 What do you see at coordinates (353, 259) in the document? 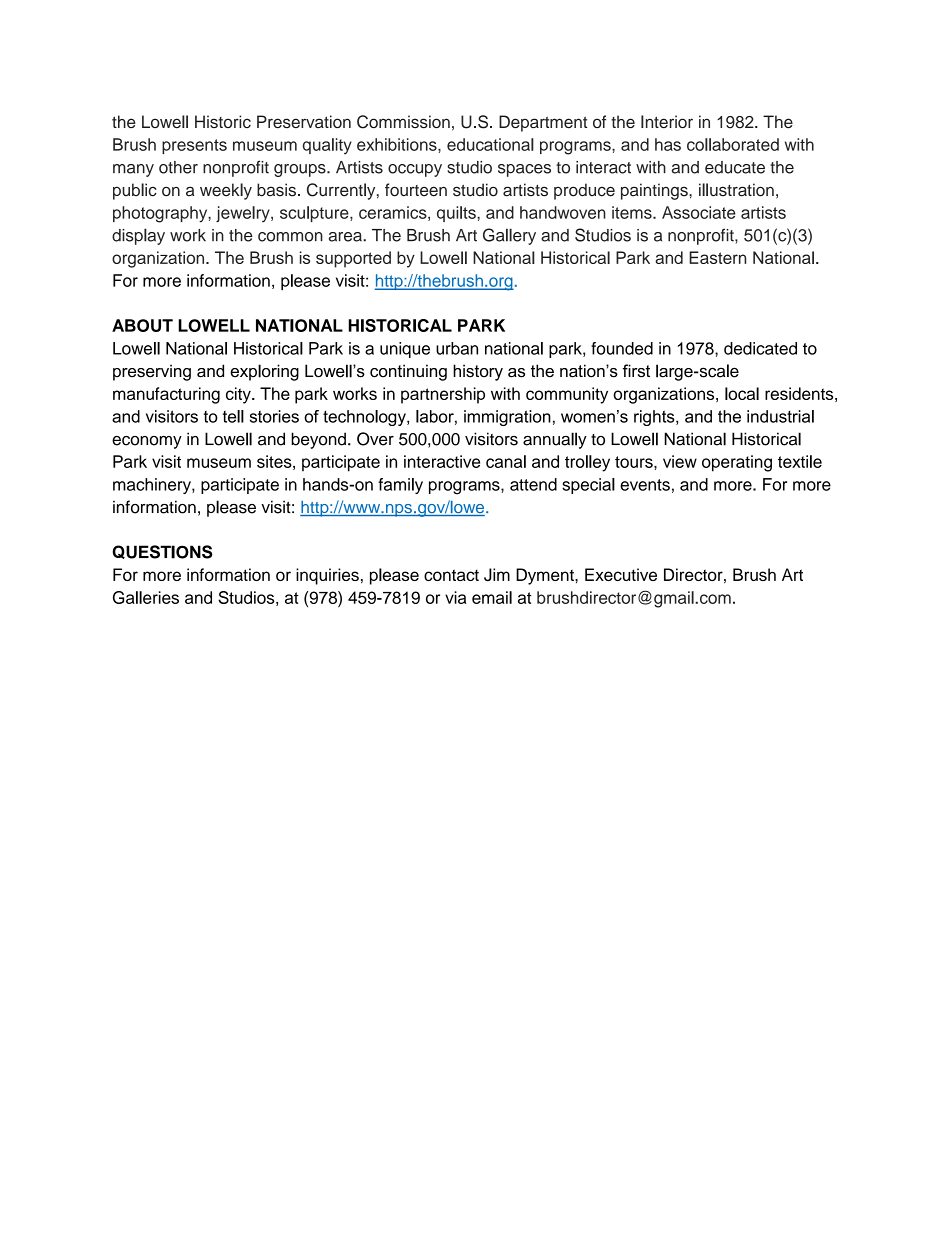
I see `supported` at bounding box center [353, 259].
